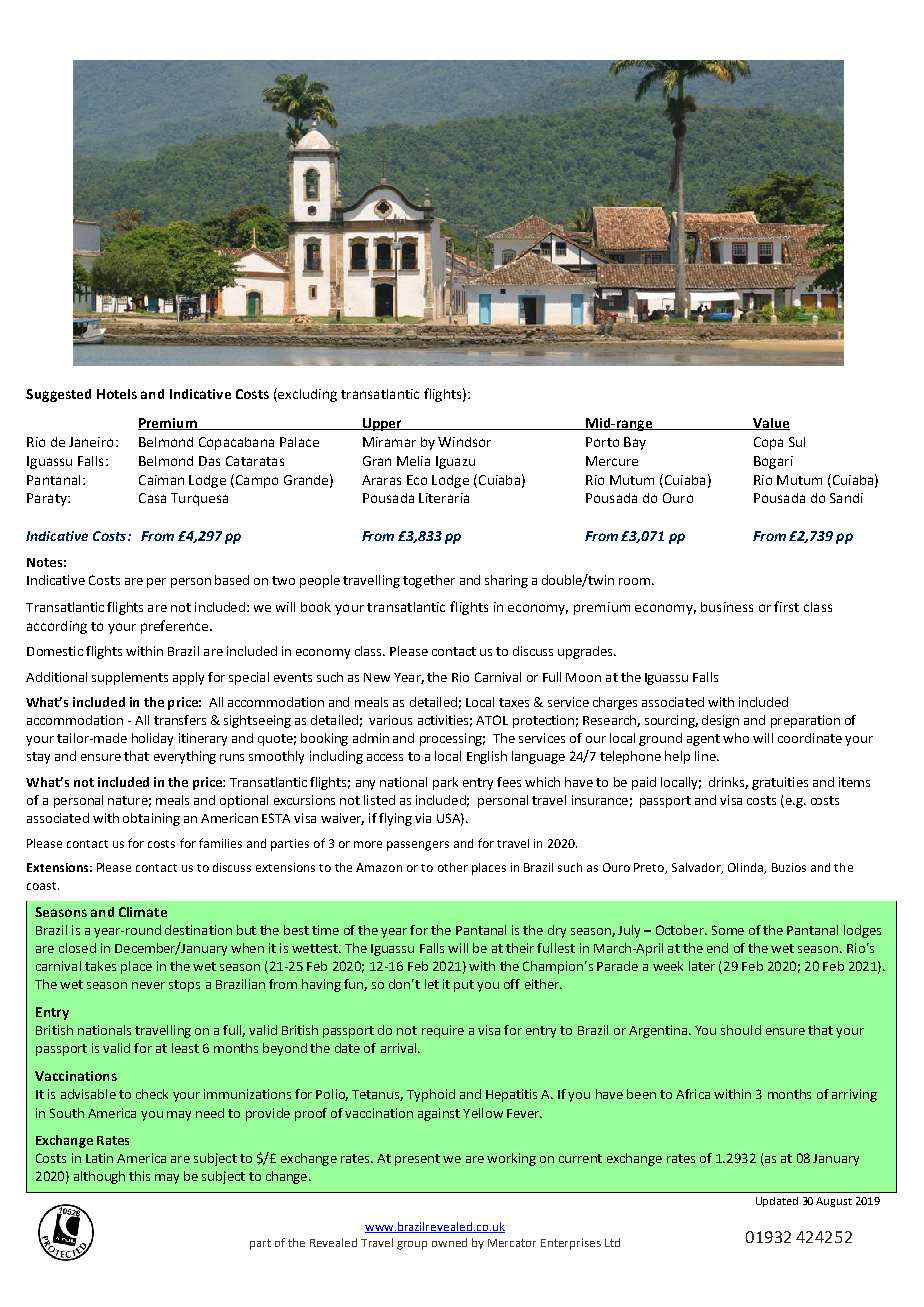  I want to click on Hotels, so click(117, 394).
